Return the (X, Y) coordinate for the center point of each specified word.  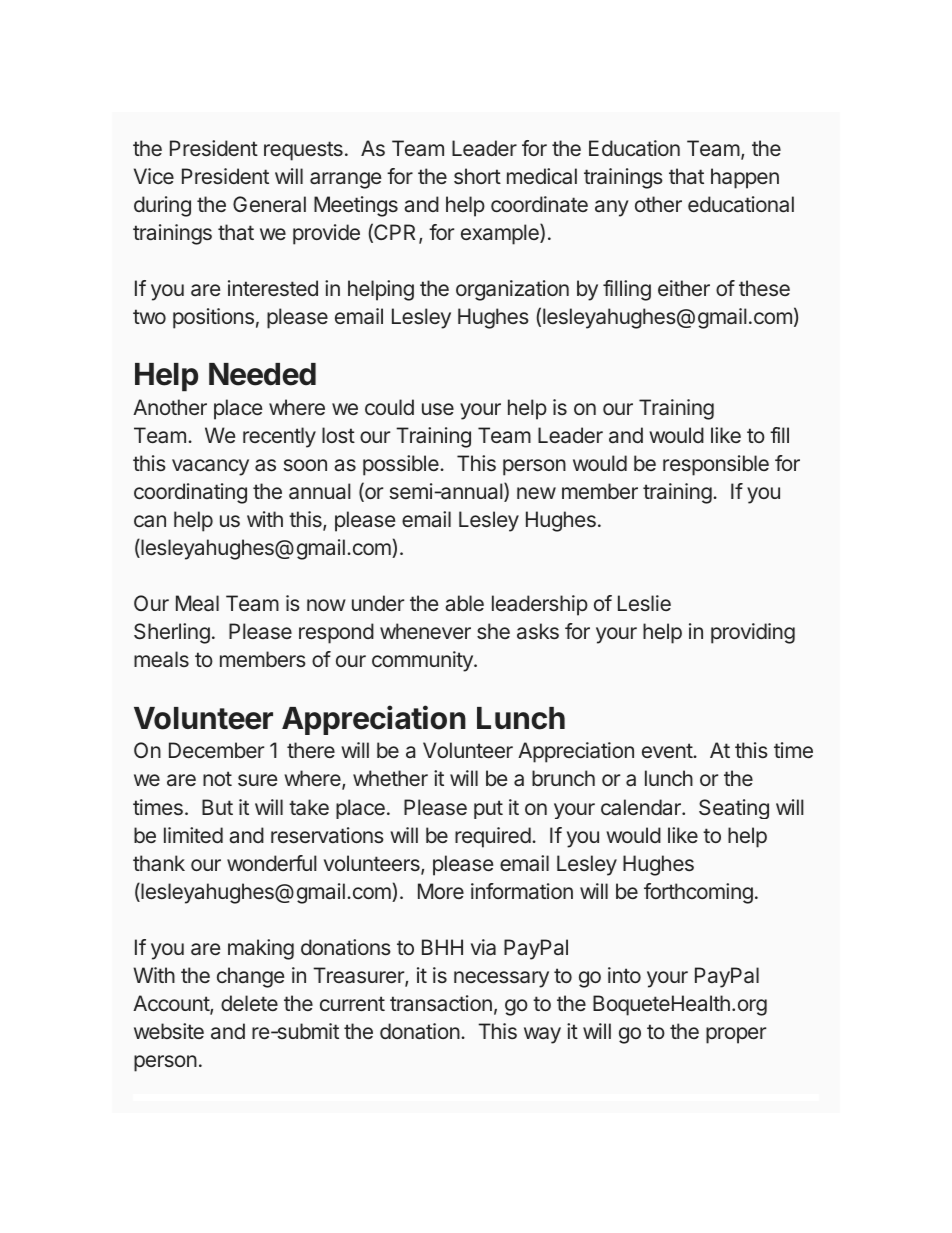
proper (736, 1035)
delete (249, 1003)
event (668, 750)
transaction (441, 1003)
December (216, 750)
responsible (716, 465)
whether (390, 778)
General (269, 204)
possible (402, 465)
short (477, 176)
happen (745, 178)
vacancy (210, 467)
